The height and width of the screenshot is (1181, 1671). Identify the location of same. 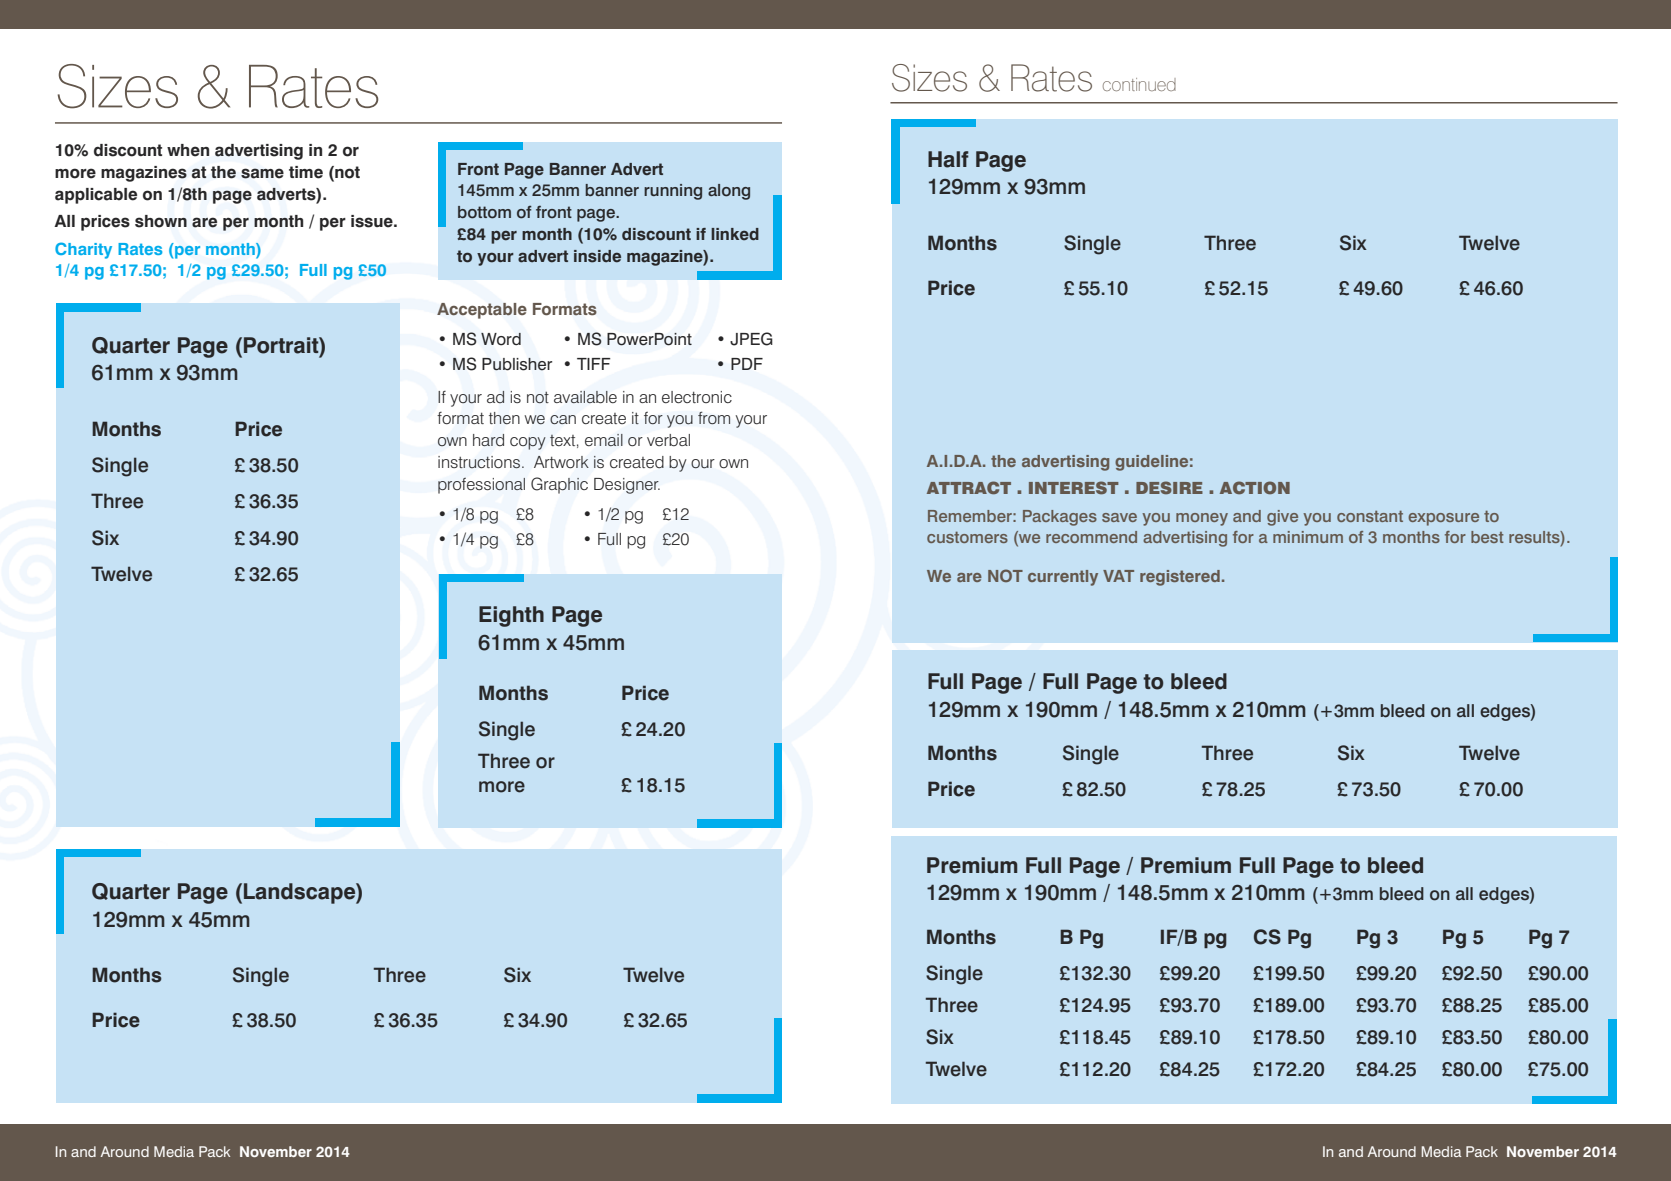
(262, 173).
